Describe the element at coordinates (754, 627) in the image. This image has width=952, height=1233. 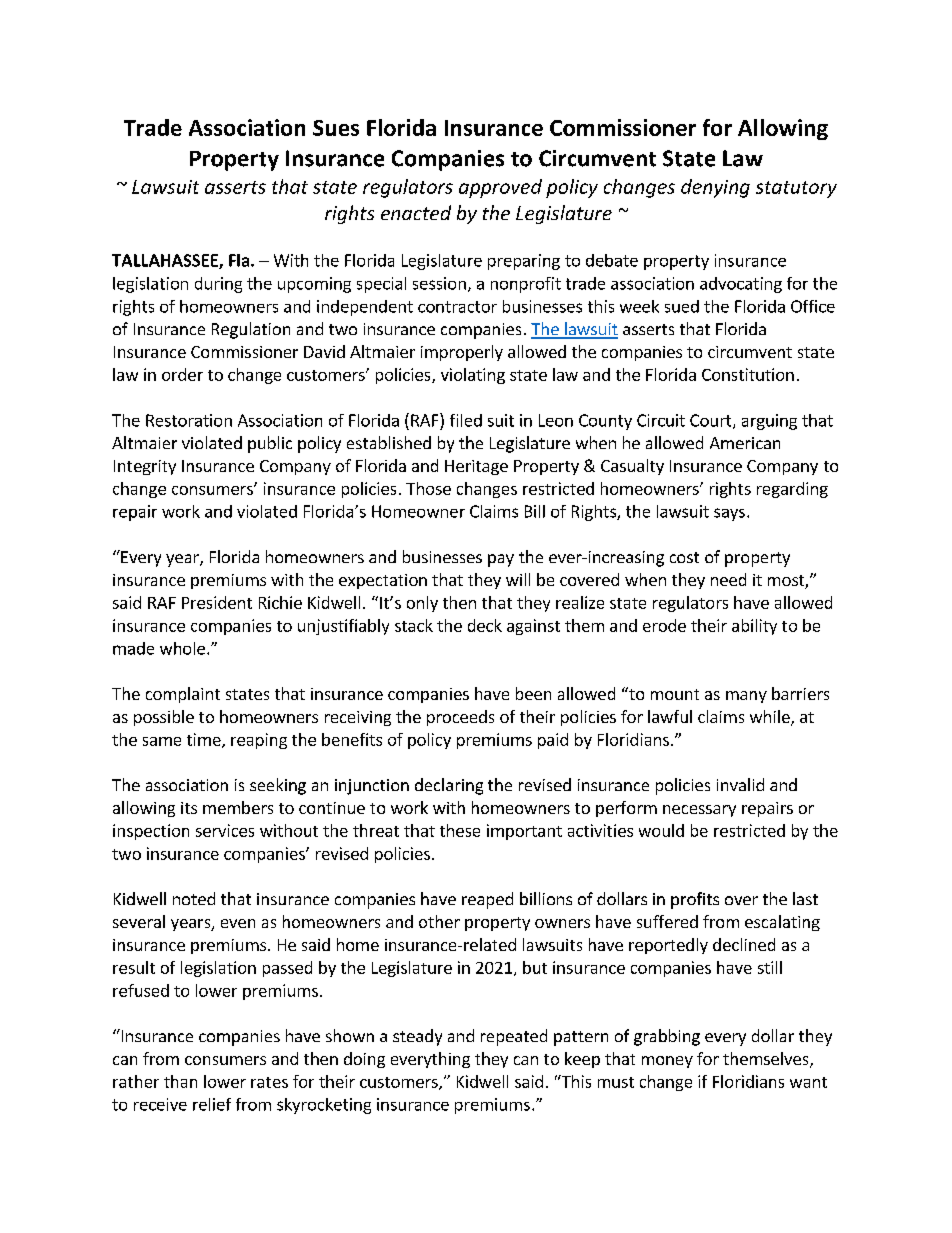
I see `ability` at that location.
